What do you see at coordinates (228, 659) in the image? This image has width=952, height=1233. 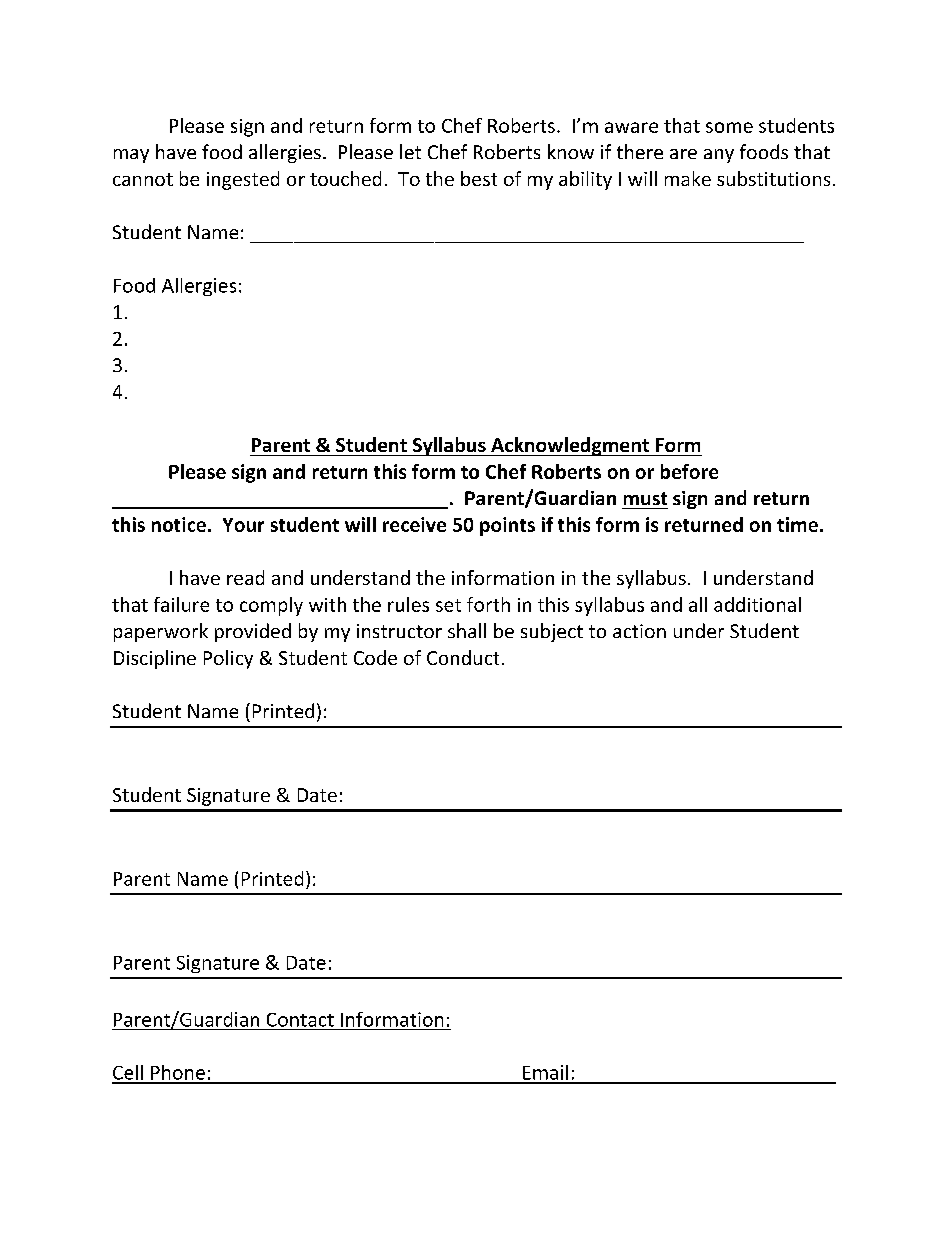 I see `Policy` at bounding box center [228, 659].
